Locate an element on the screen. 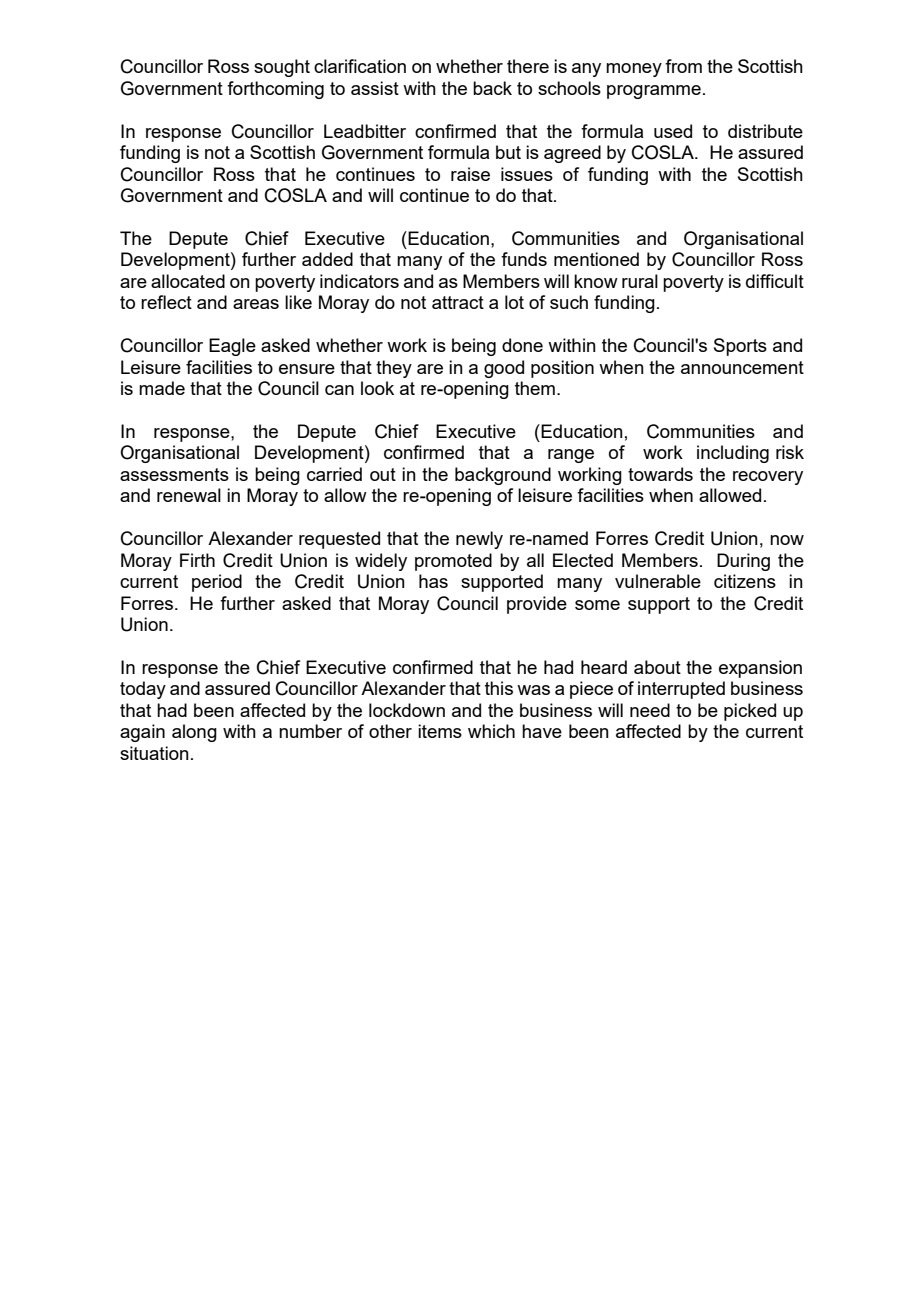 This screenshot has width=924, height=1308. areas is located at coordinates (256, 304).
